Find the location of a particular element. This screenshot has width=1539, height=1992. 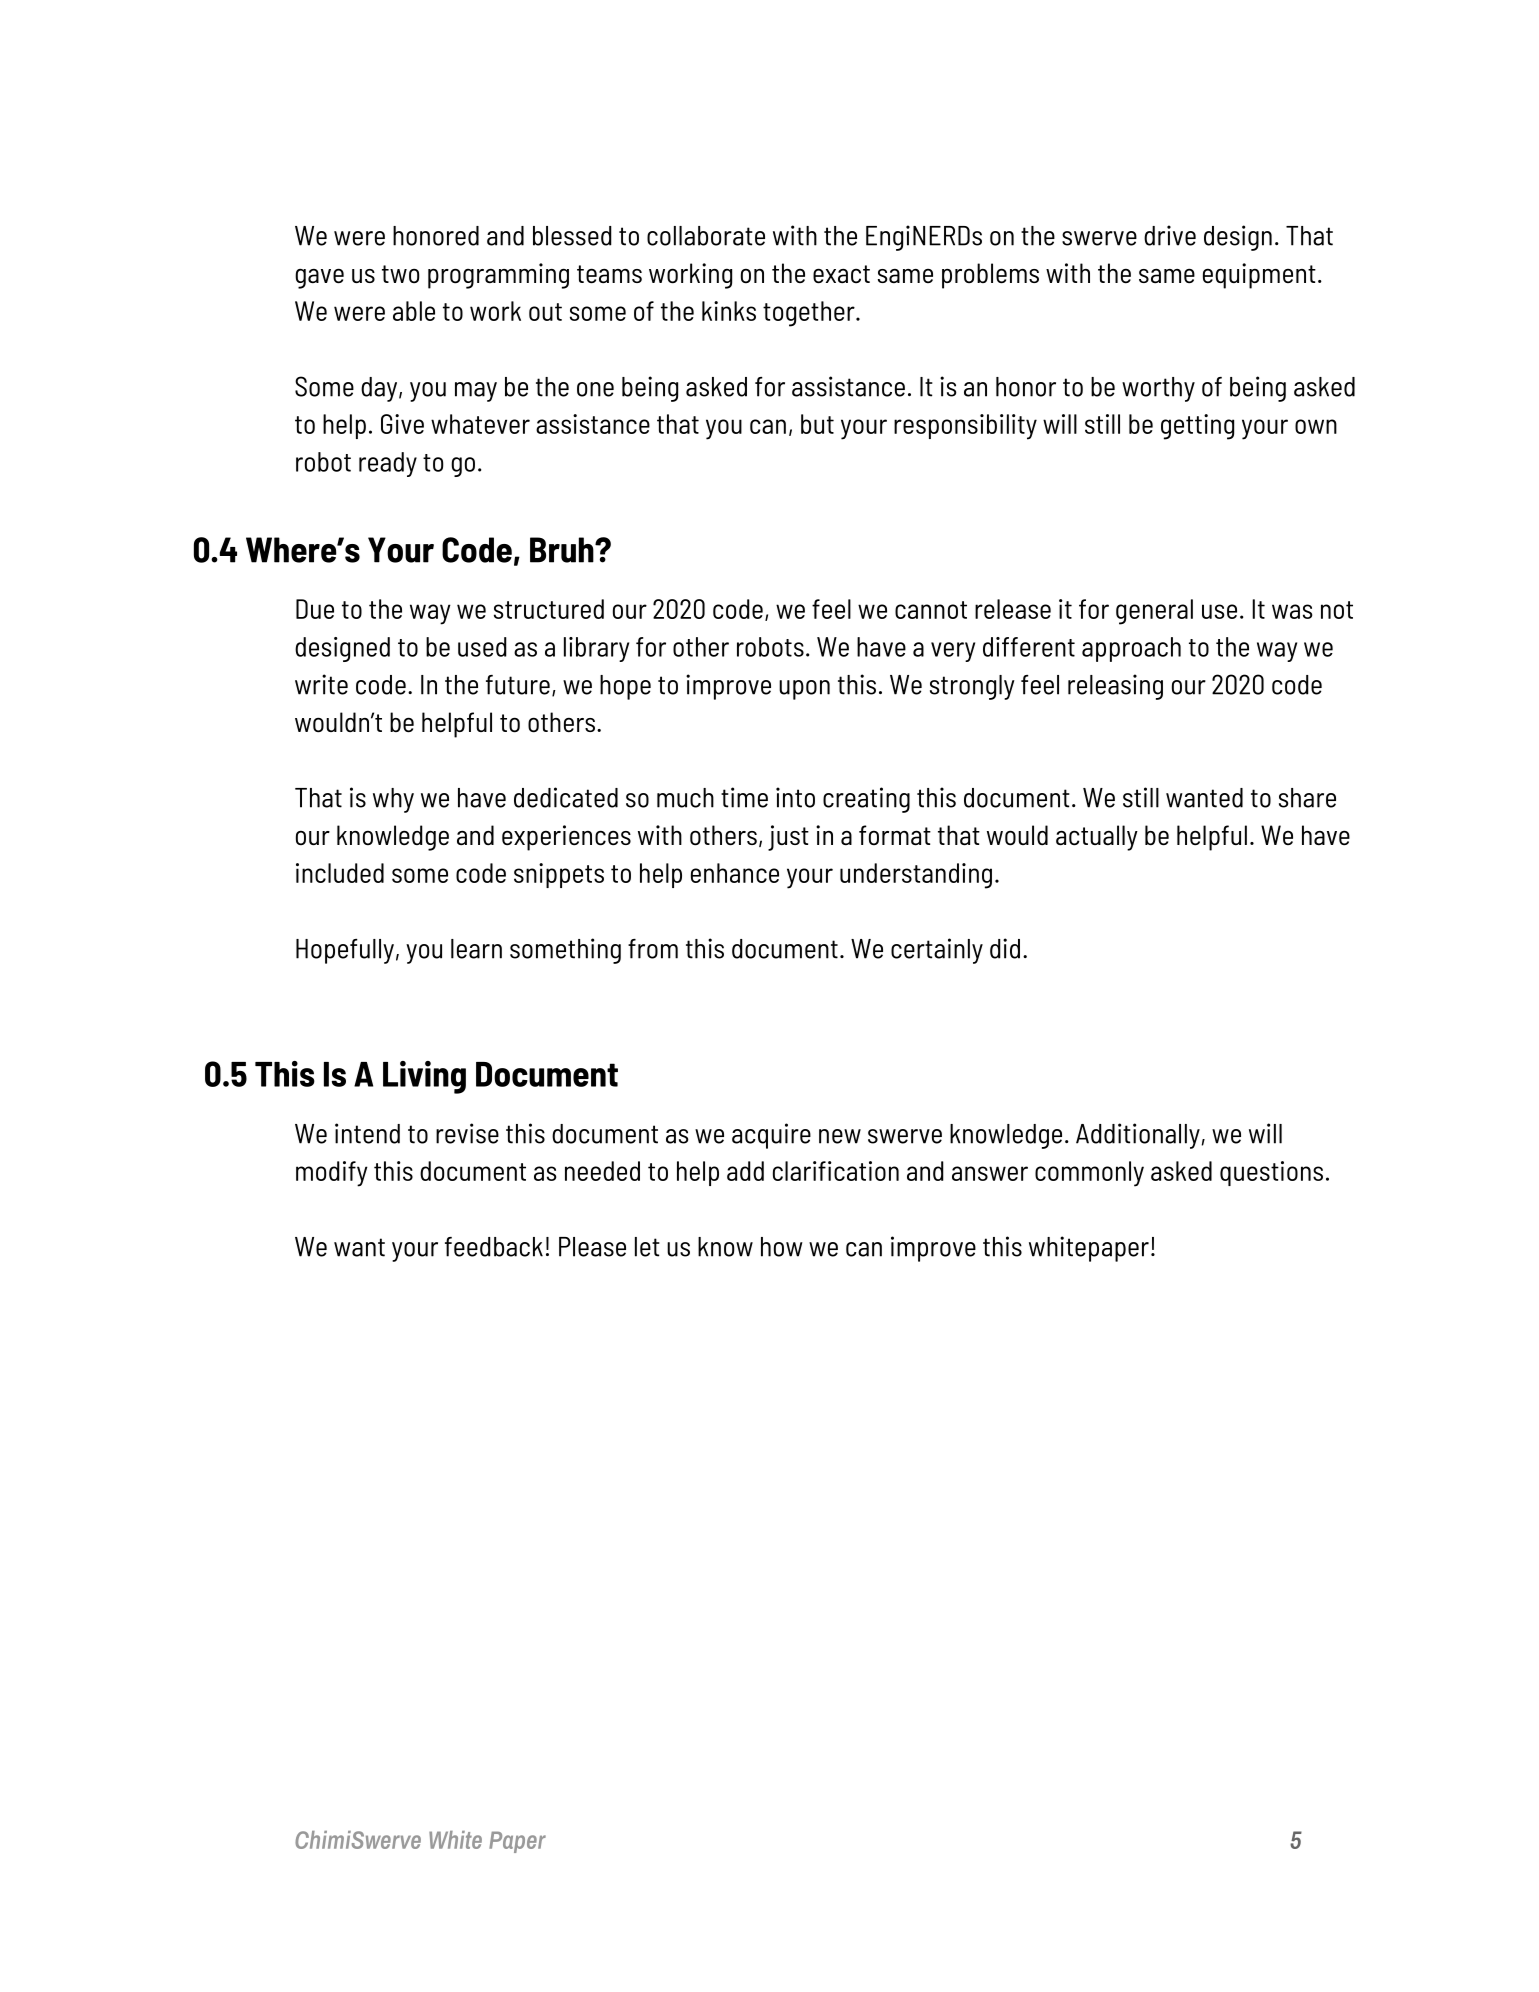

feedback is located at coordinates (494, 1247).
